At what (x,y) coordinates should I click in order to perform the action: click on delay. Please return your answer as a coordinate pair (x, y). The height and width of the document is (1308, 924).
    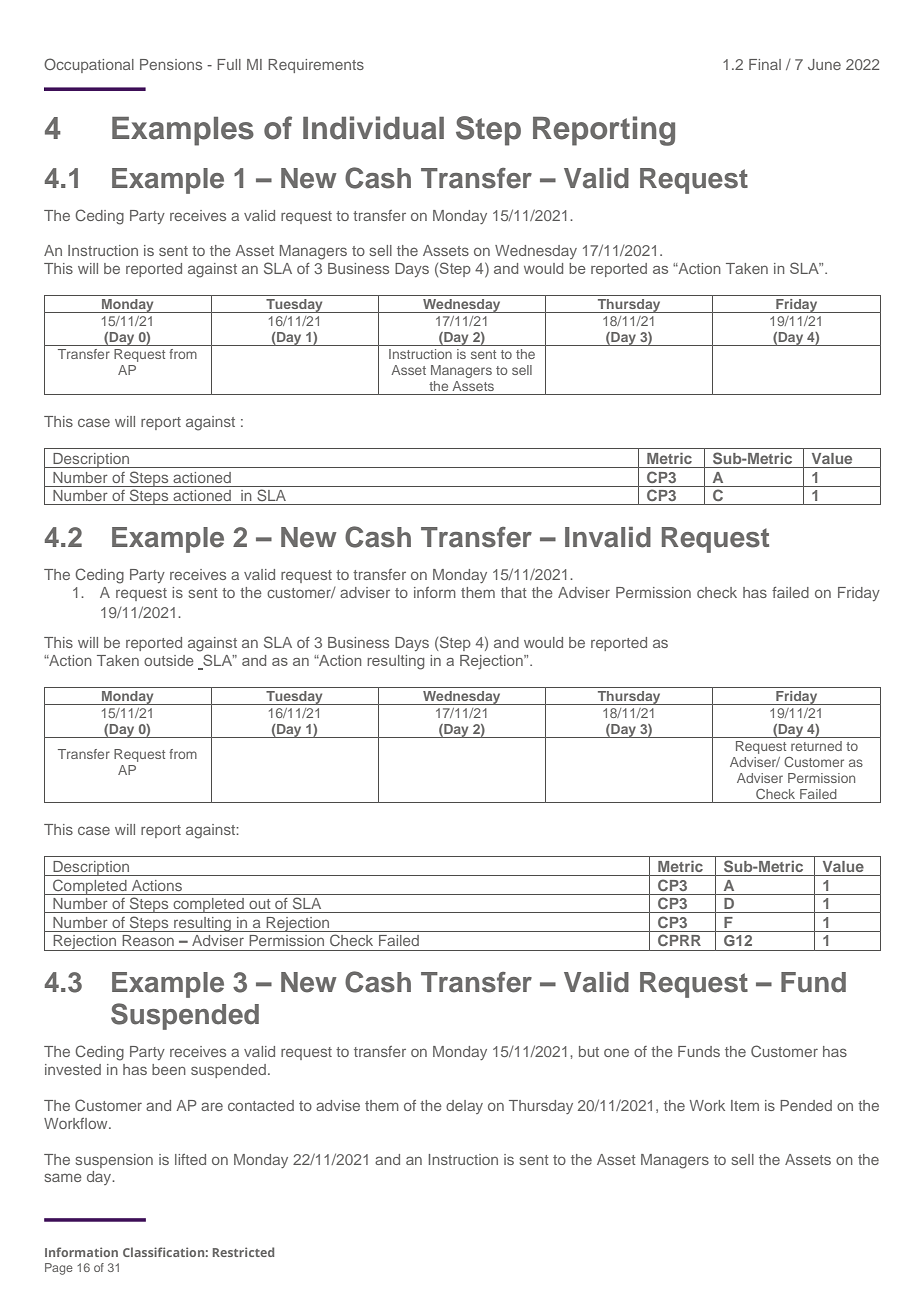
    Looking at the image, I should click on (464, 1107).
